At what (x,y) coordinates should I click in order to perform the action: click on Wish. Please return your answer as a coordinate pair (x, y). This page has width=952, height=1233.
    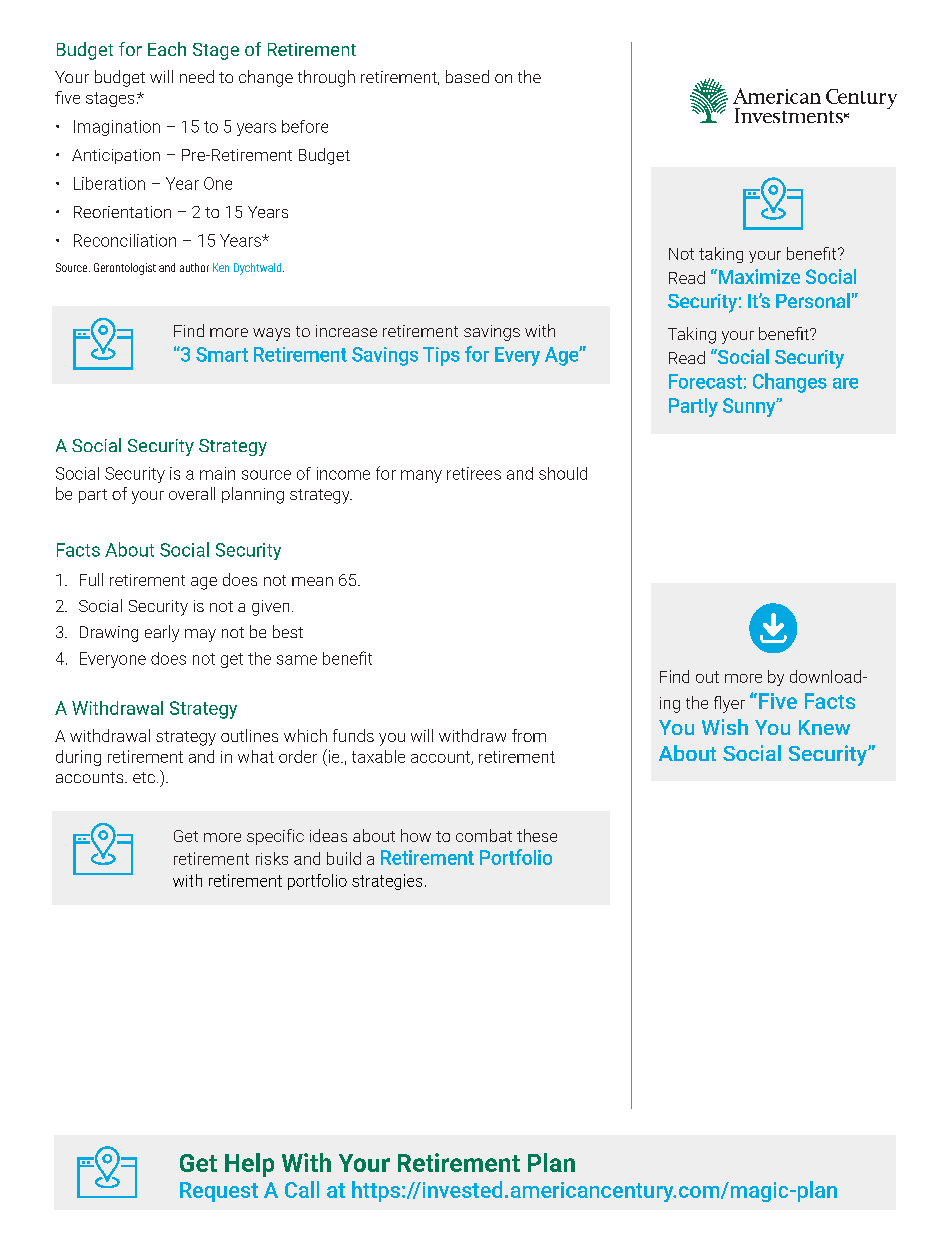
    Looking at the image, I should click on (725, 727).
